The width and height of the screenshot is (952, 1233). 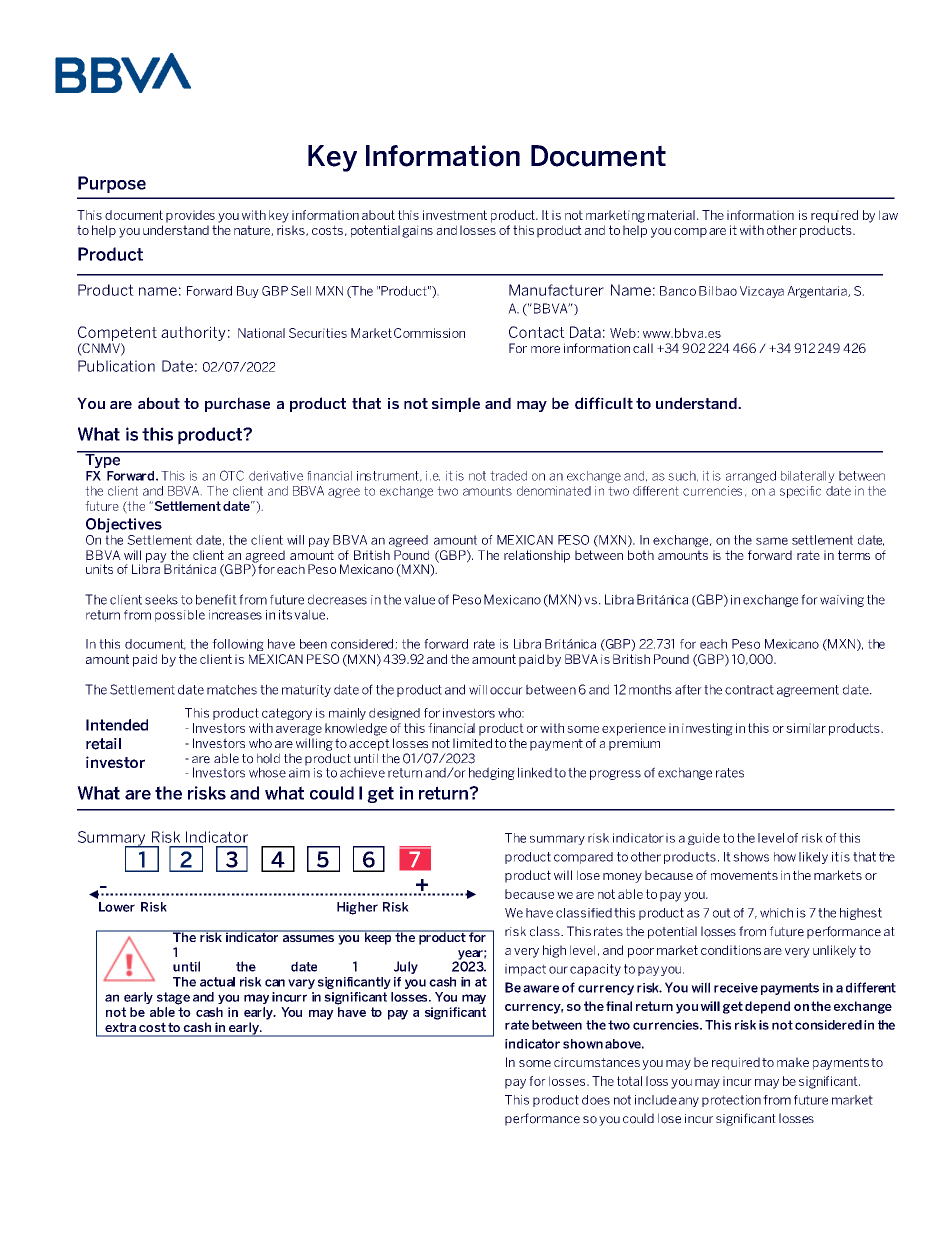 What do you see at coordinates (173, 998) in the screenshot?
I see `stage` at bounding box center [173, 998].
